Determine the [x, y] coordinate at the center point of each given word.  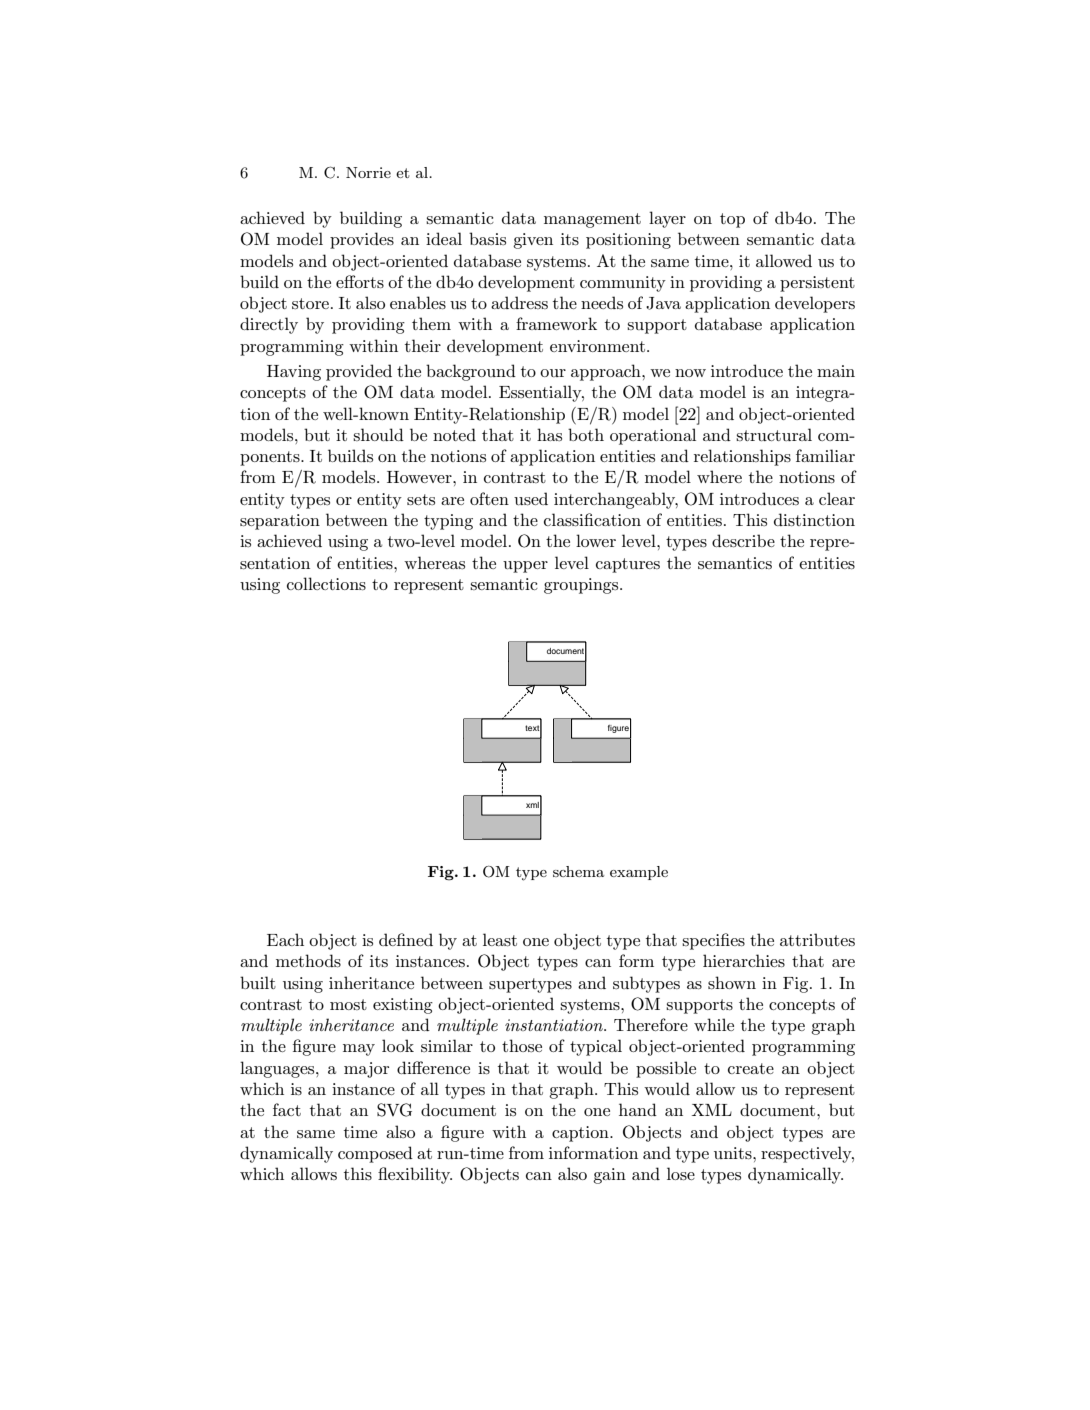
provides [362, 240]
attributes [817, 939]
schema [578, 871]
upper [525, 567]
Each [285, 939]
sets [421, 499]
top [732, 220]
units [734, 1153]
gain [609, 1176]
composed [375, 1154]
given [533, 241]
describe [743, 540]
